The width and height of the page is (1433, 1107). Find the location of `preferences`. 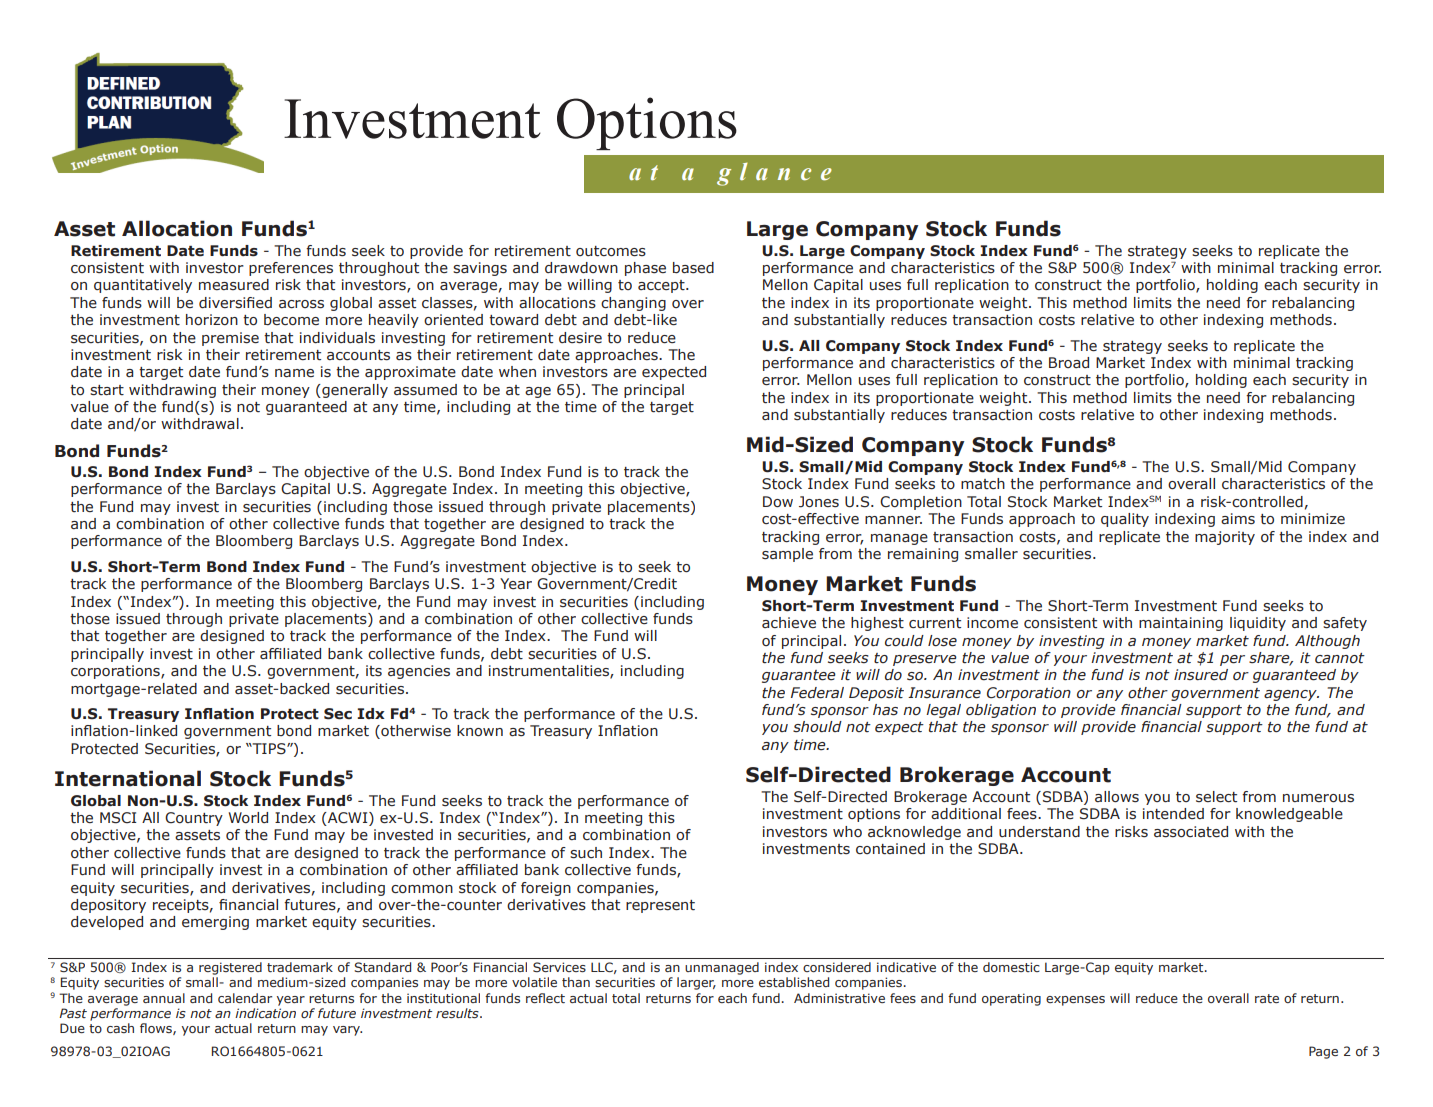

preferences is located at coordinates (291, 269).
